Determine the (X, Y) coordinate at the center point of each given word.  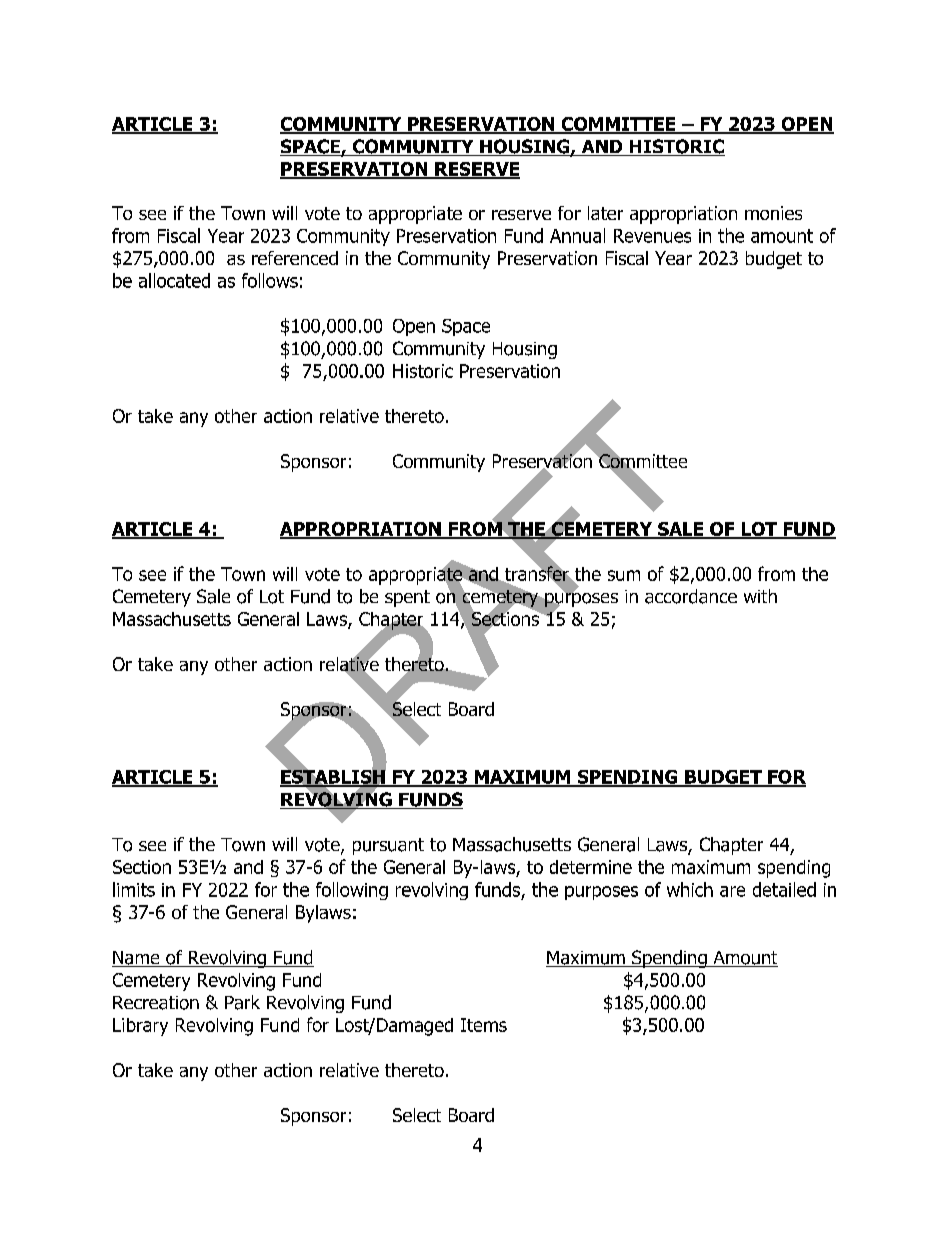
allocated (174, 280)
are (732, 891)
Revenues (652, 236)
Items (484, 1025)
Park (242, 1002)
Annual (577, 235)
